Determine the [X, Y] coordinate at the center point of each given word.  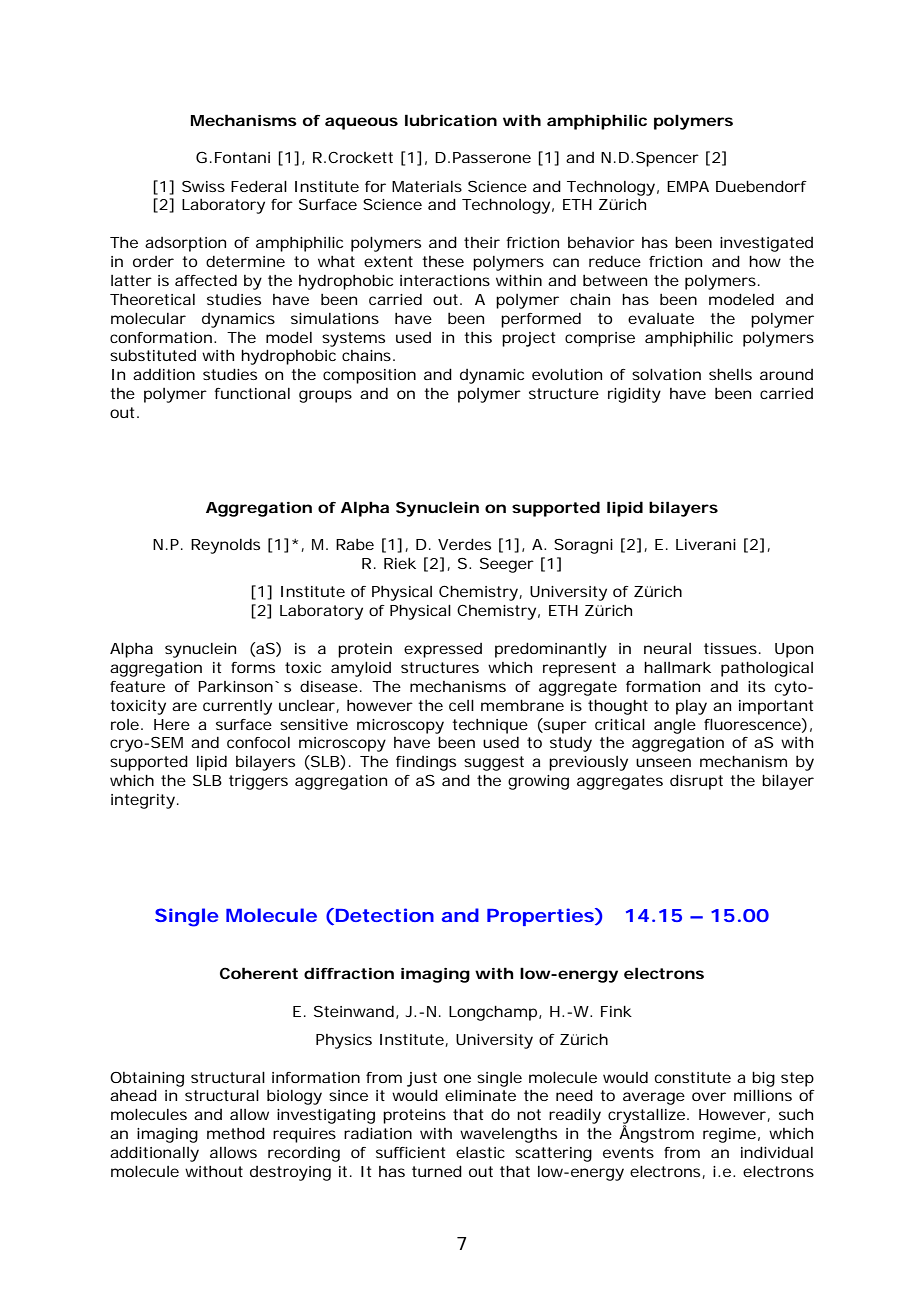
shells [730, 374]
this [478, 337]
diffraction [349, 973]
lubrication [451, 120]
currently [237, 707]
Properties [541, 917]
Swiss [203, 186]
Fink [616, 1011]
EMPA [688, 186]
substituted [153, 355]
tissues [732, 648]
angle [675, 726]
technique [490, 726]
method [236, 1133]
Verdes [464, 544]
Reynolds [225, 546]
